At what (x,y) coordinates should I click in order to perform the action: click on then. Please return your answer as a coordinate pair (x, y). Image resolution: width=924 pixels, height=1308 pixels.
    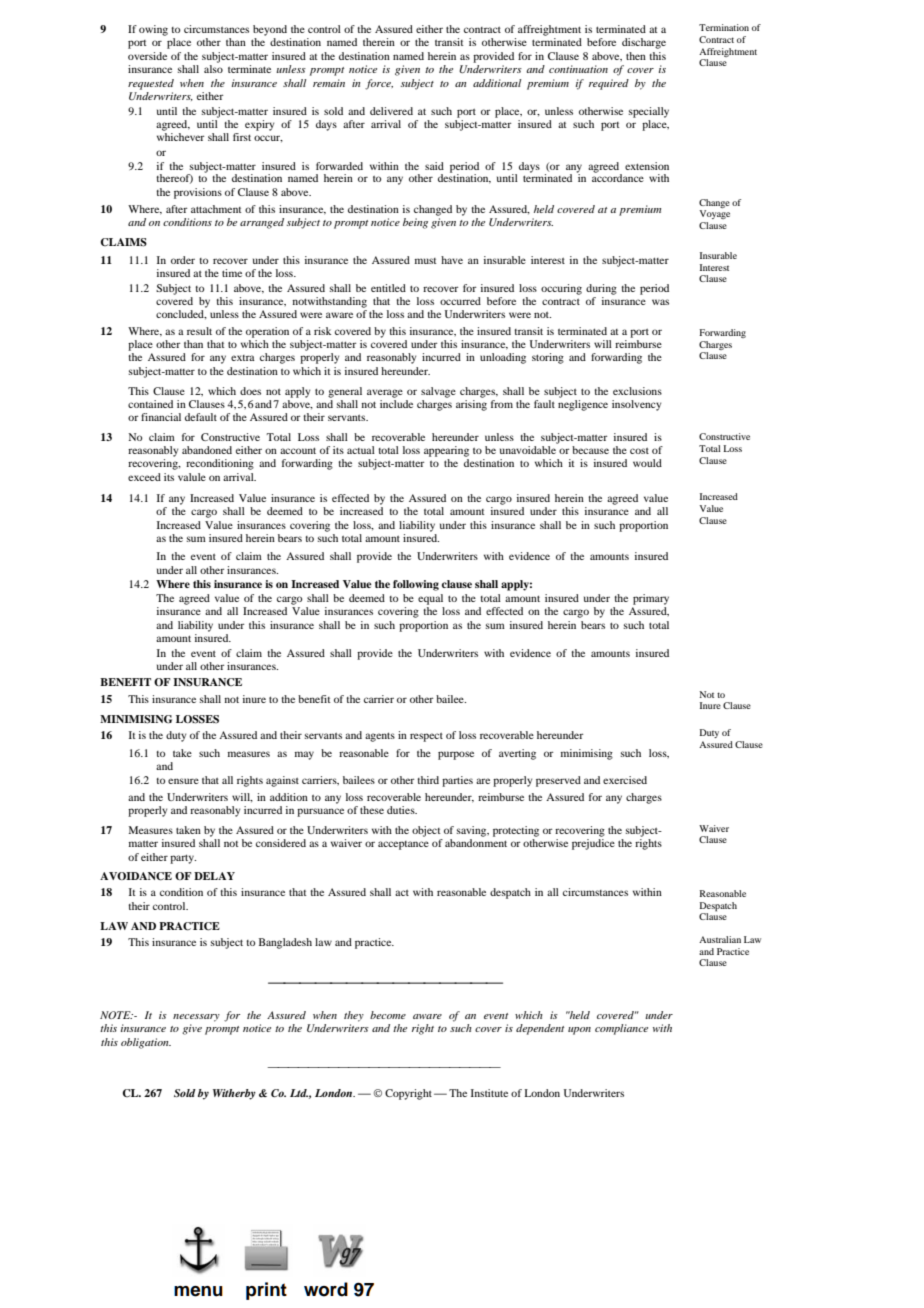
    Looking at the image, I should click on (636, 56).
